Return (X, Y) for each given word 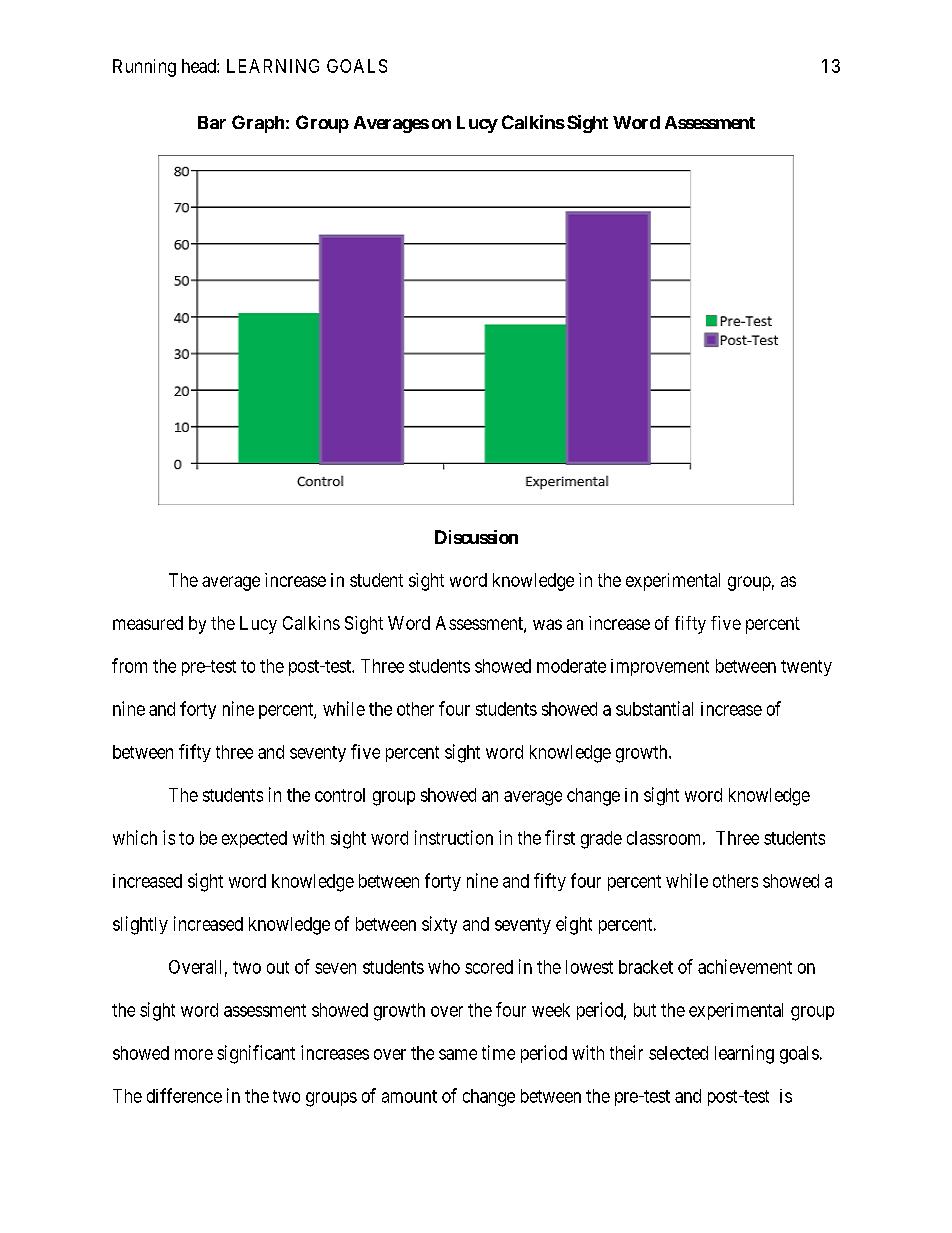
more (194, 1054)
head (200, 66)
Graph (258, 124)
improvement (660, 667)
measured (148, 623)
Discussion (476, 537)
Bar (212, 122)
